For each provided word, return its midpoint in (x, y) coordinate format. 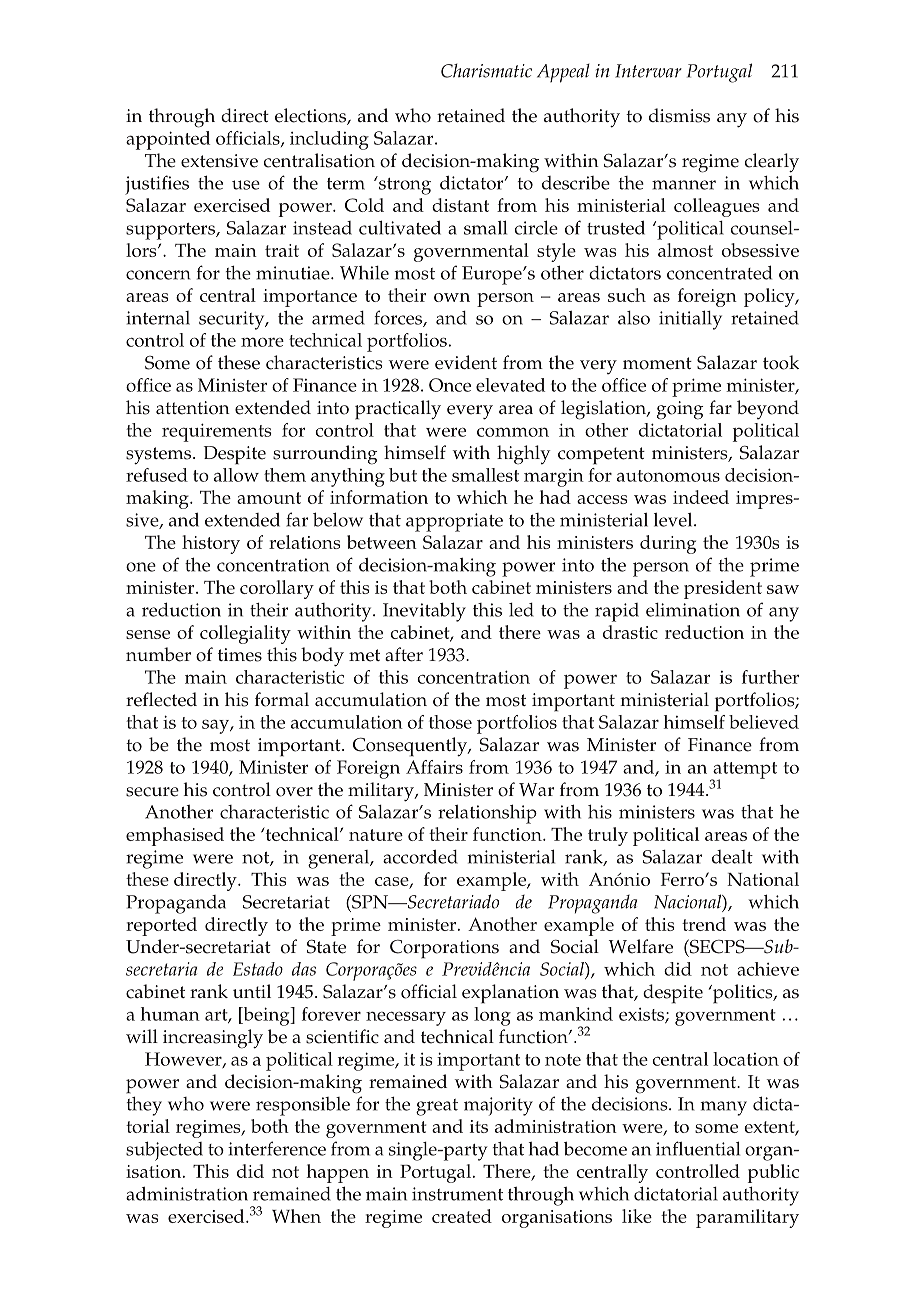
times (240, 655)
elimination (693, 610)
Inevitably (424, 612)
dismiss (679, 115)
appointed (168, 140)
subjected (164, 1151)
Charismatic (486, 71)
